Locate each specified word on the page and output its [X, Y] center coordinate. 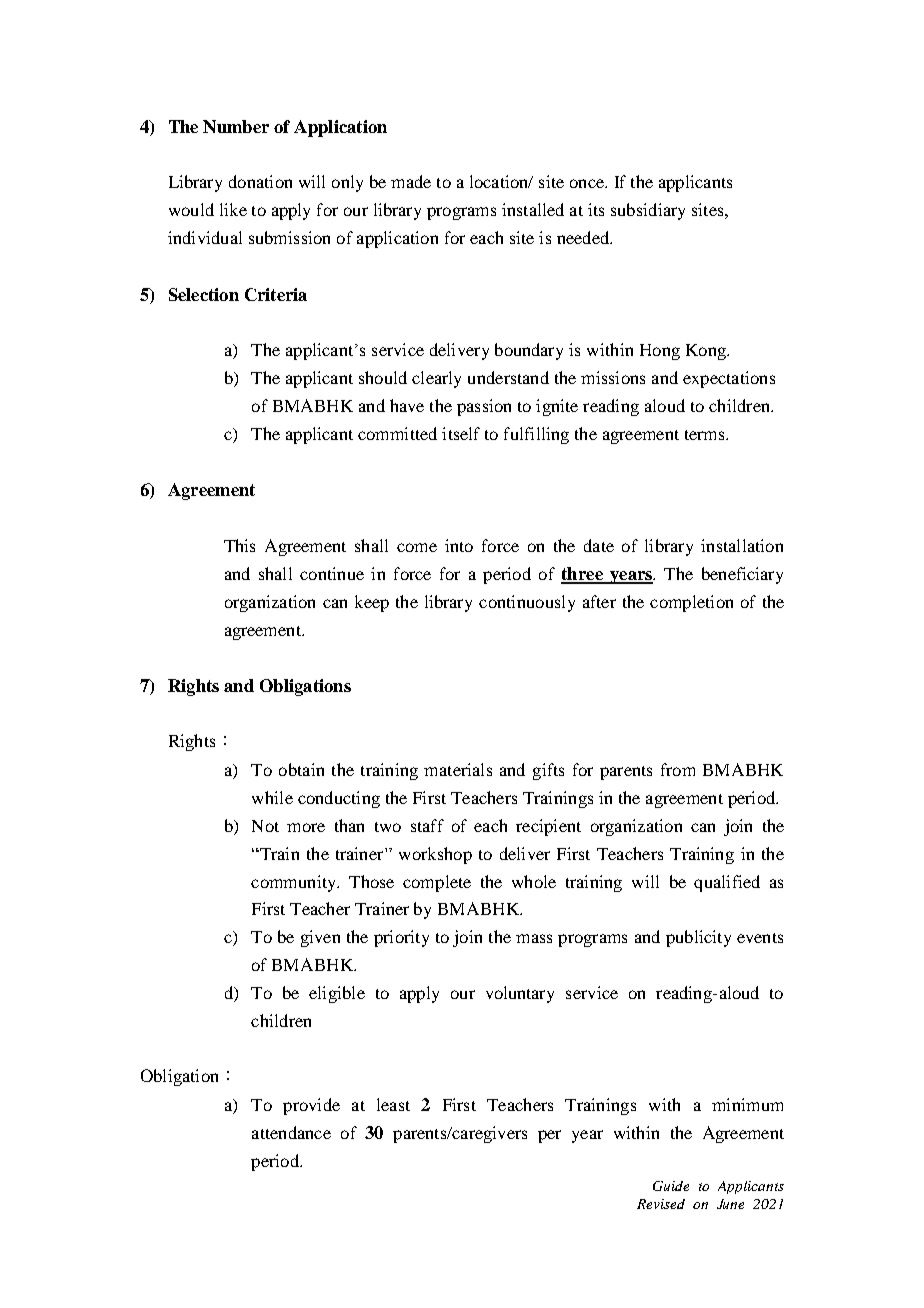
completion [691, 603]
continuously [527, 603]
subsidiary [648, 211]
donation [260, 181]
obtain [301, 769]
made [411, 181]
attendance [291, 1132]
